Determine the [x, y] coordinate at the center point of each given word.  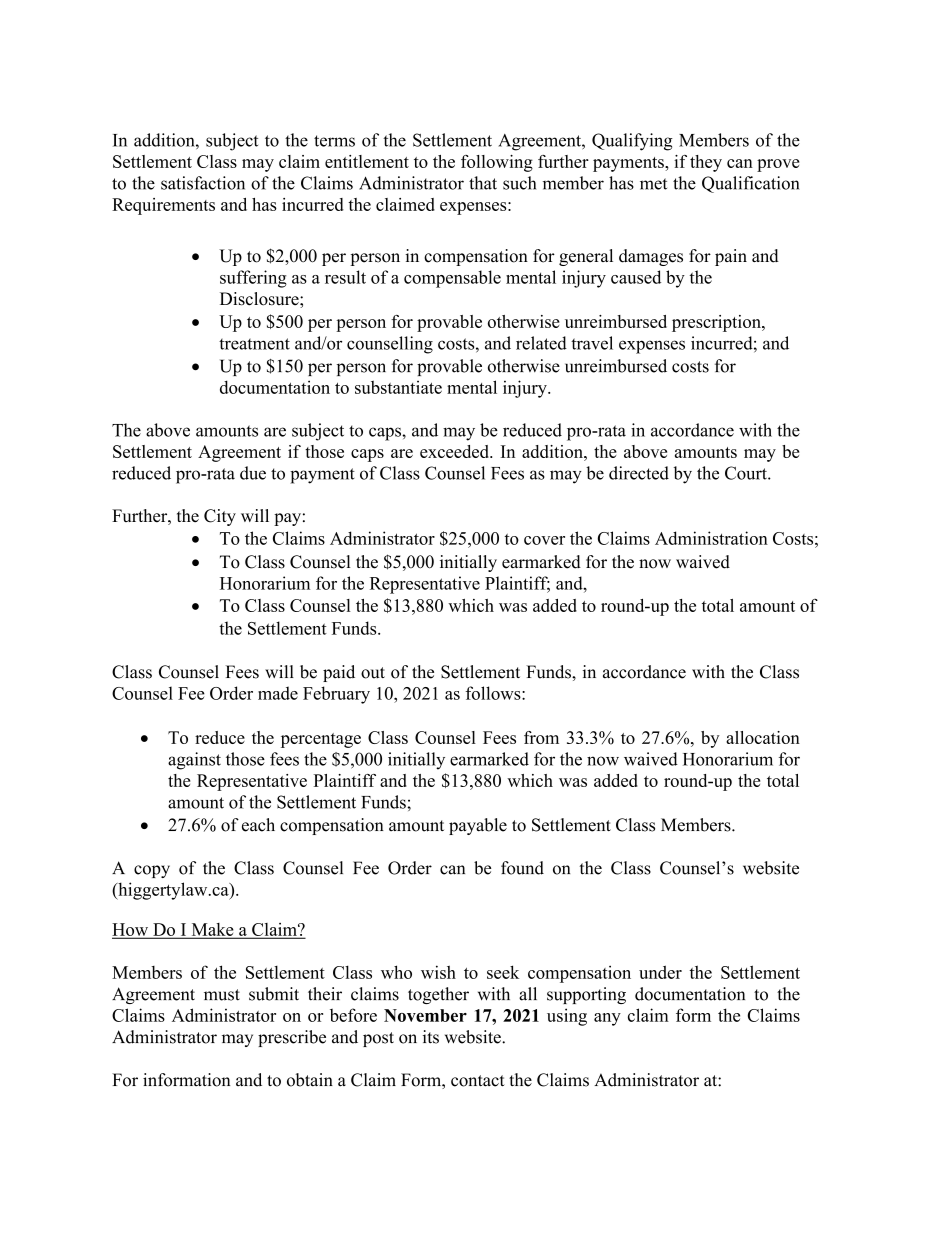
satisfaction [203, 183]
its [431, 1037]
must [222, 995]
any [607, 1019]
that [483, 183]
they [706, 163]
